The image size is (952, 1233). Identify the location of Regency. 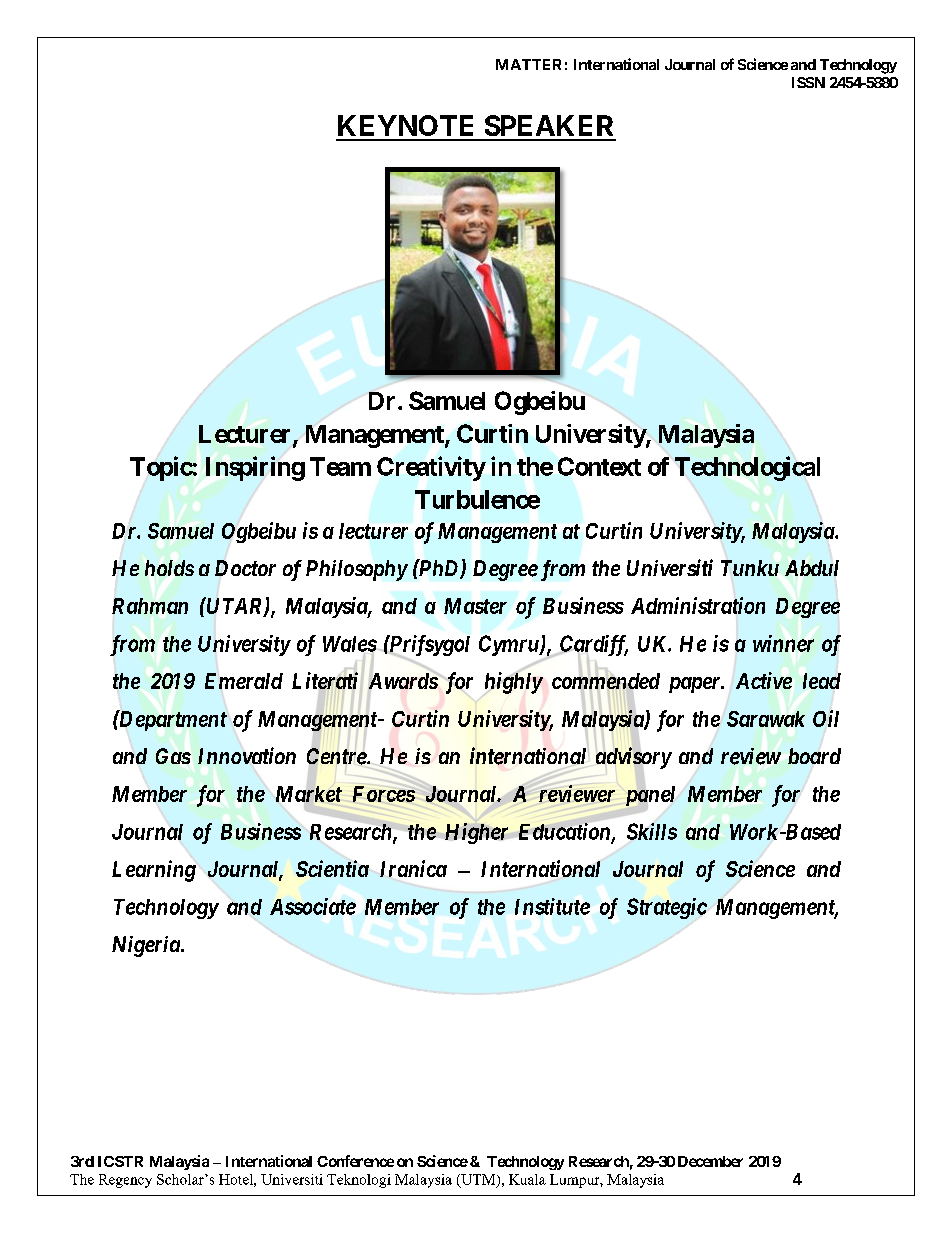
(125, 1181).
